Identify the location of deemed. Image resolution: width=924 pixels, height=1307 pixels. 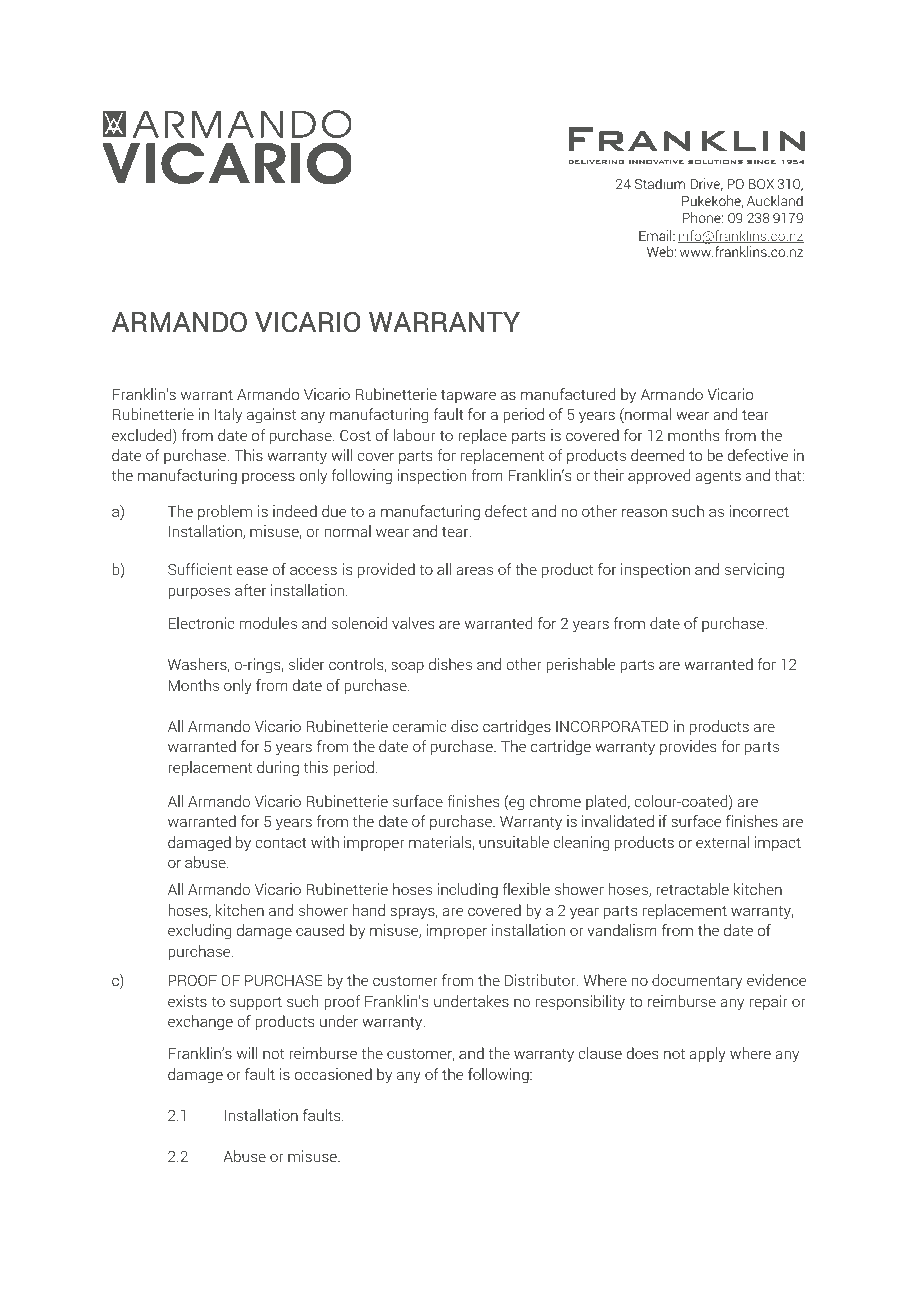
(657, 455).
